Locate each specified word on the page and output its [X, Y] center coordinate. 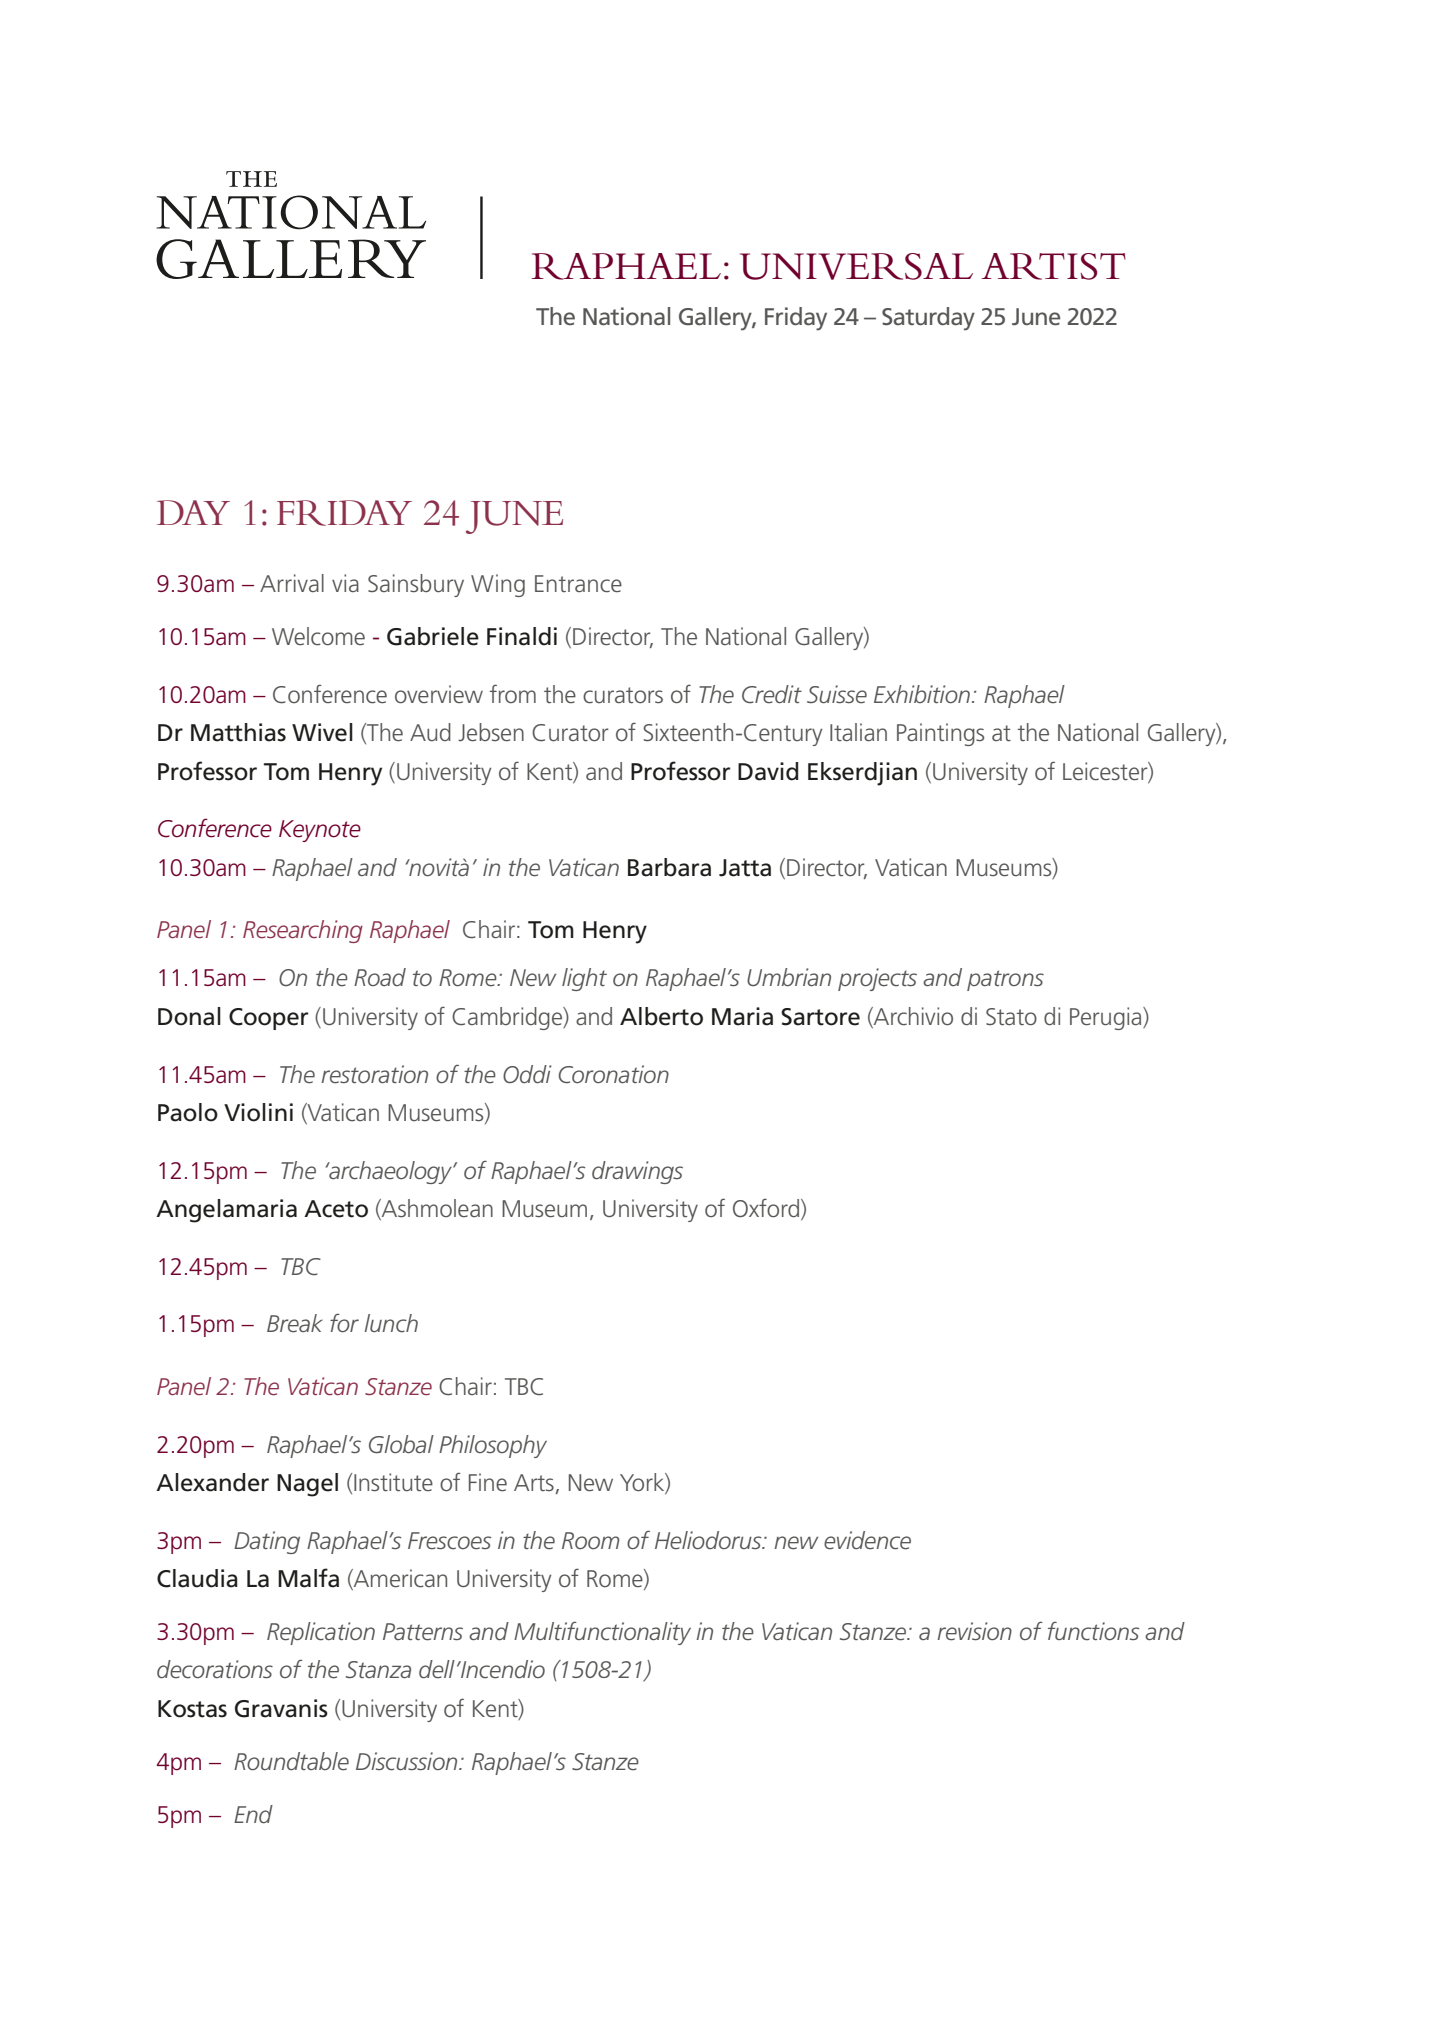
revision [974, 1631]
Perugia [1107, 1018]
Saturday [928, 319]
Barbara [669, 867]
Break [295, 1323]
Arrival [292, 583]
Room [590, 1540]
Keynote [320, 831]
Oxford [766, 1207]
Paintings [940, 734]
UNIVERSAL [856, 266]
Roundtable [291, 1761]
